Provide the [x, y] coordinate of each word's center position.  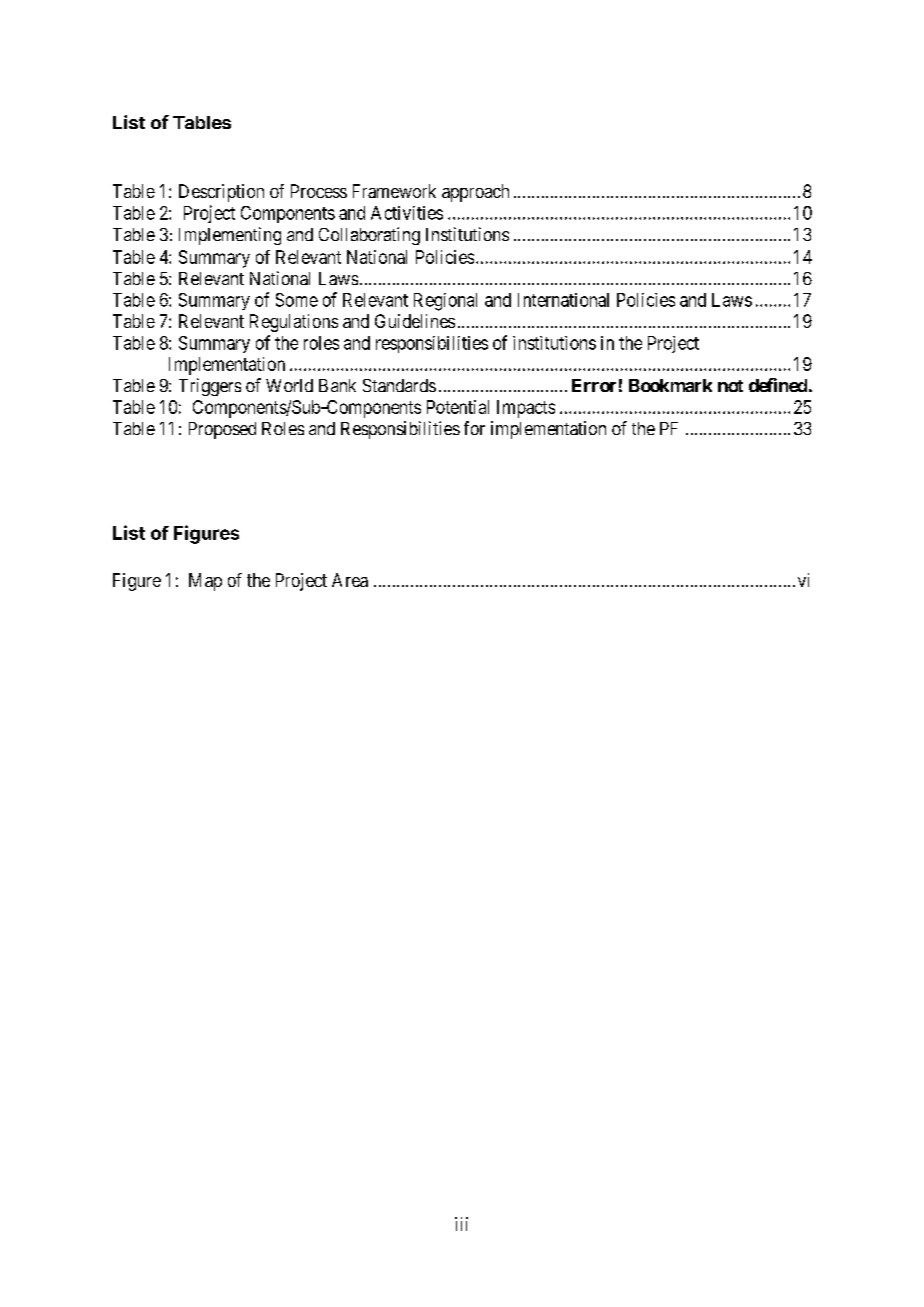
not [730, 386]
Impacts [526, 409]
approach [475, 193]
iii [461, 1224]
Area [350, 580]
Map [205, 582]
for [474, 428]
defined [778, 385]
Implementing [230, 236]
